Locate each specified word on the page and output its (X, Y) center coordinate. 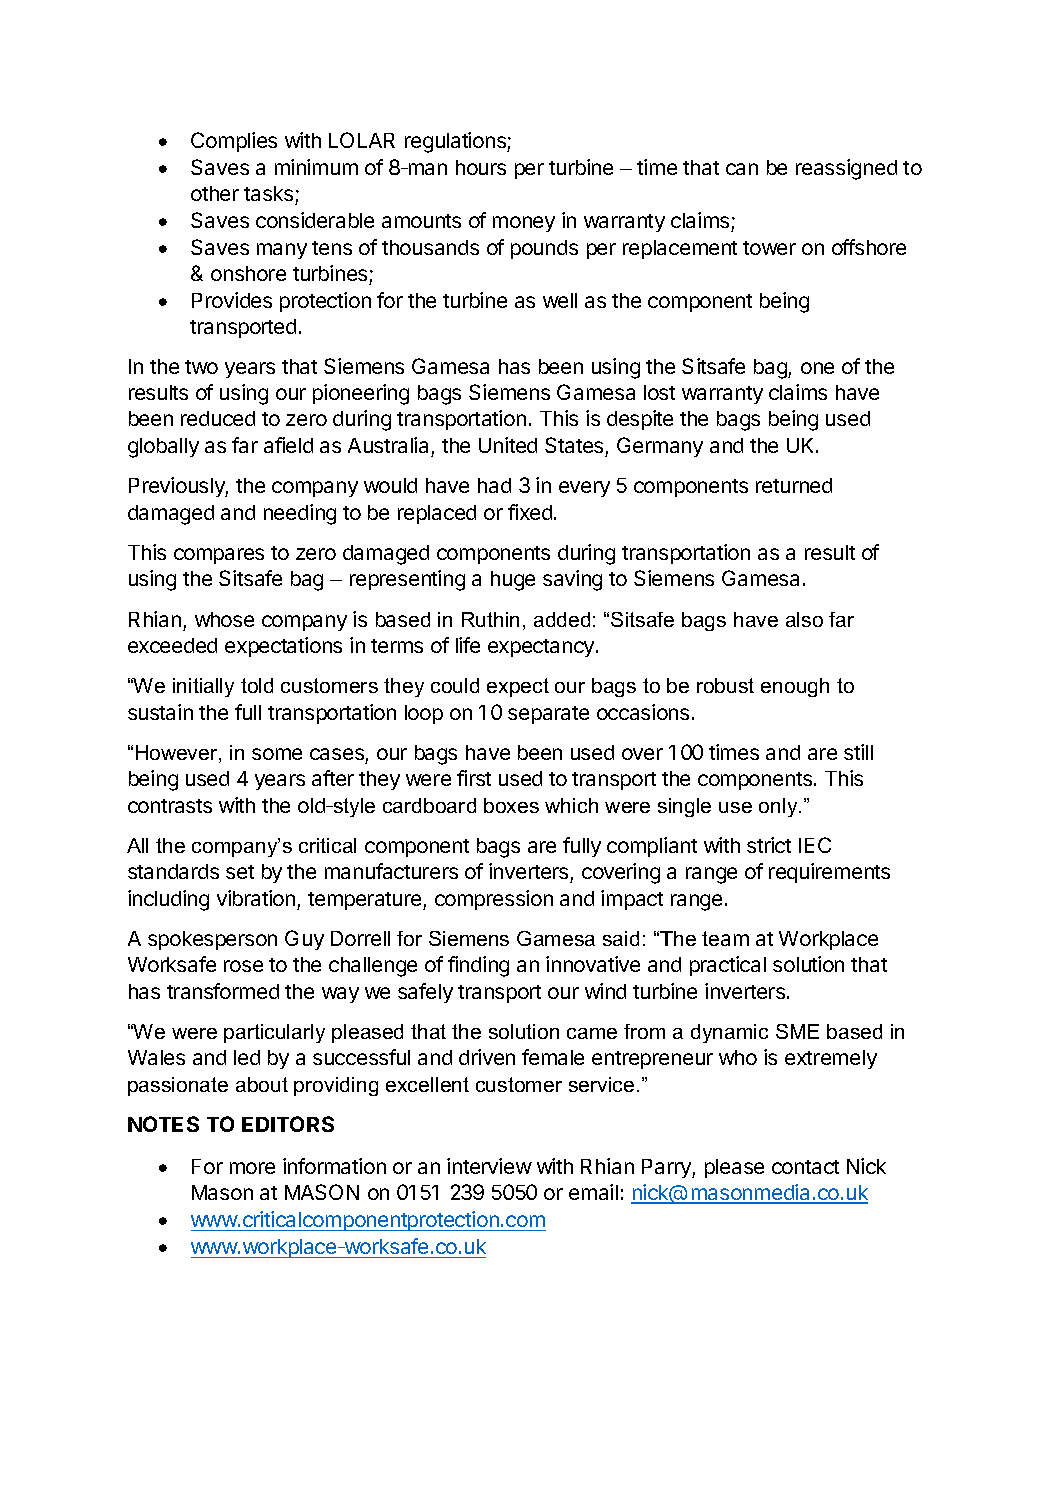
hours (481, 167)
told (257, 685)
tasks (268, 193)
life (468, 645)
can (742, 169)
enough (795, 687)
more (252, 1168)
